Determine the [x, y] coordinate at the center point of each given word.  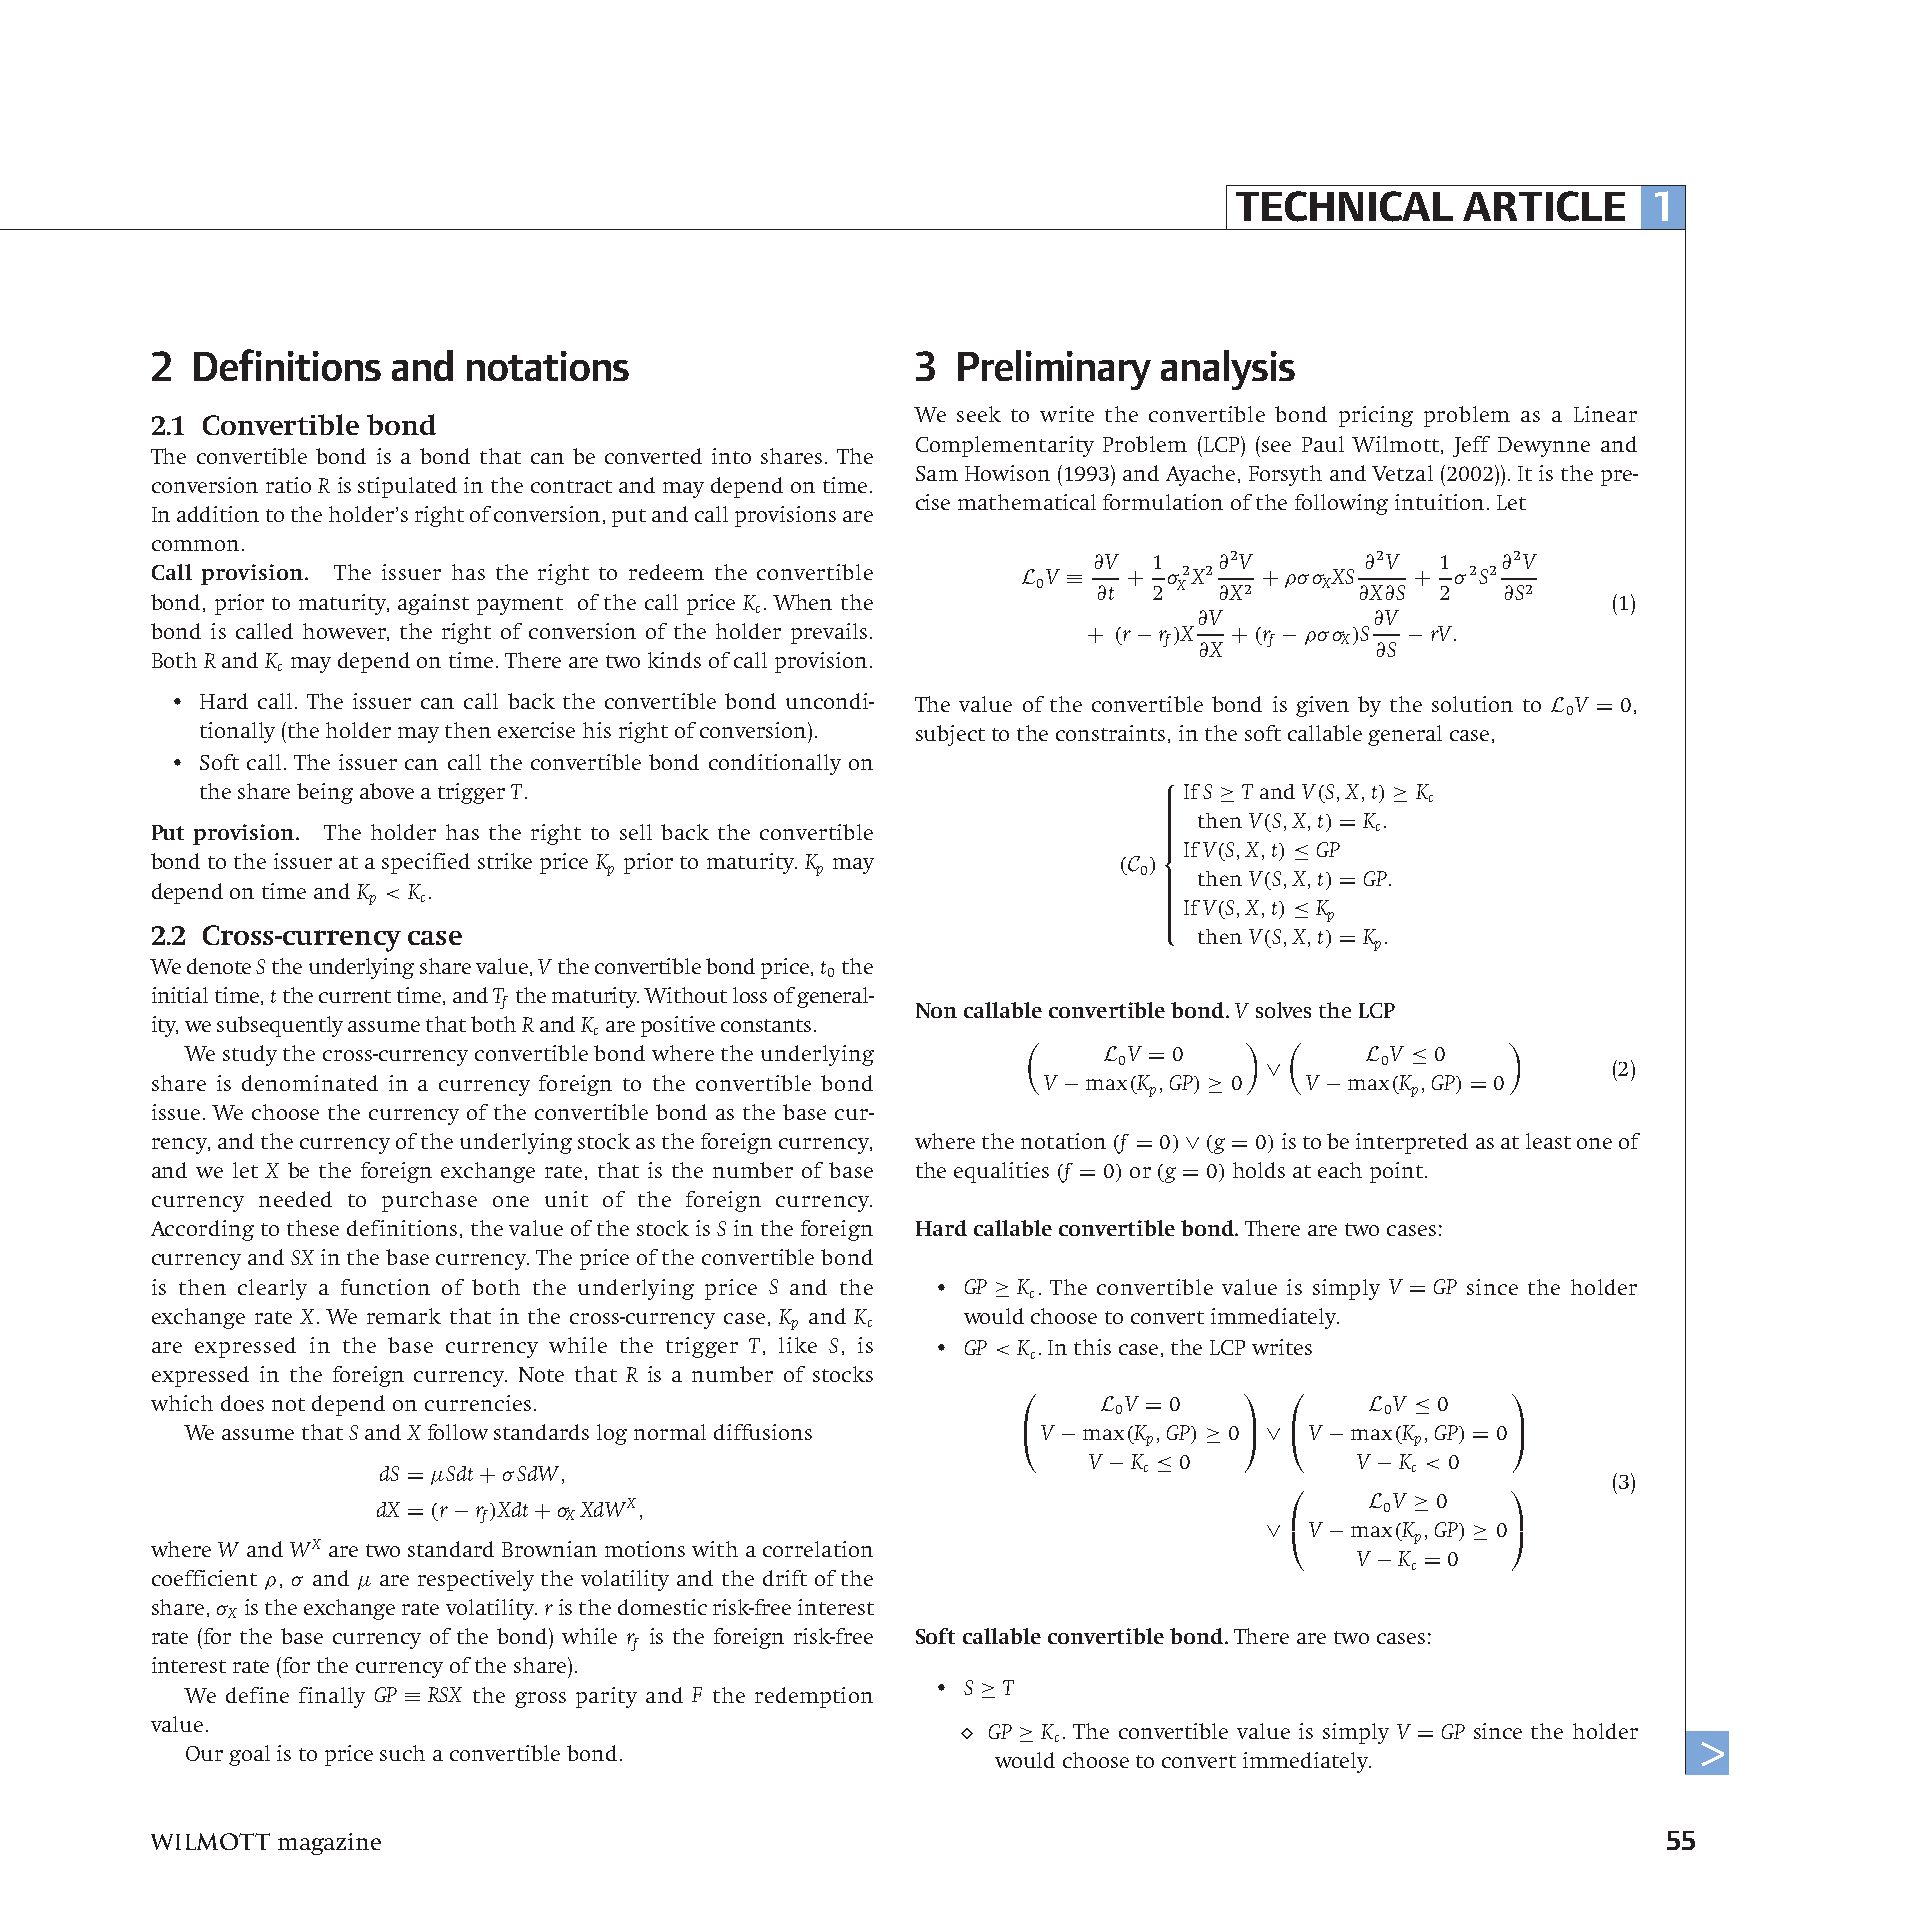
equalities [1001, 1172]
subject [950, 735]
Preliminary [1054, 370]
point [1396, 1172]
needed [295, 1199]
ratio [288, 485]
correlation [818, 1549]
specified [426, 863]
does [242, 1403]
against [433, 604]
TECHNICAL [1344, 206]
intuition [1439, 502]
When [802, 602]
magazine [329, 1844]
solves [1283, 1010]
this [1092, 1347]
